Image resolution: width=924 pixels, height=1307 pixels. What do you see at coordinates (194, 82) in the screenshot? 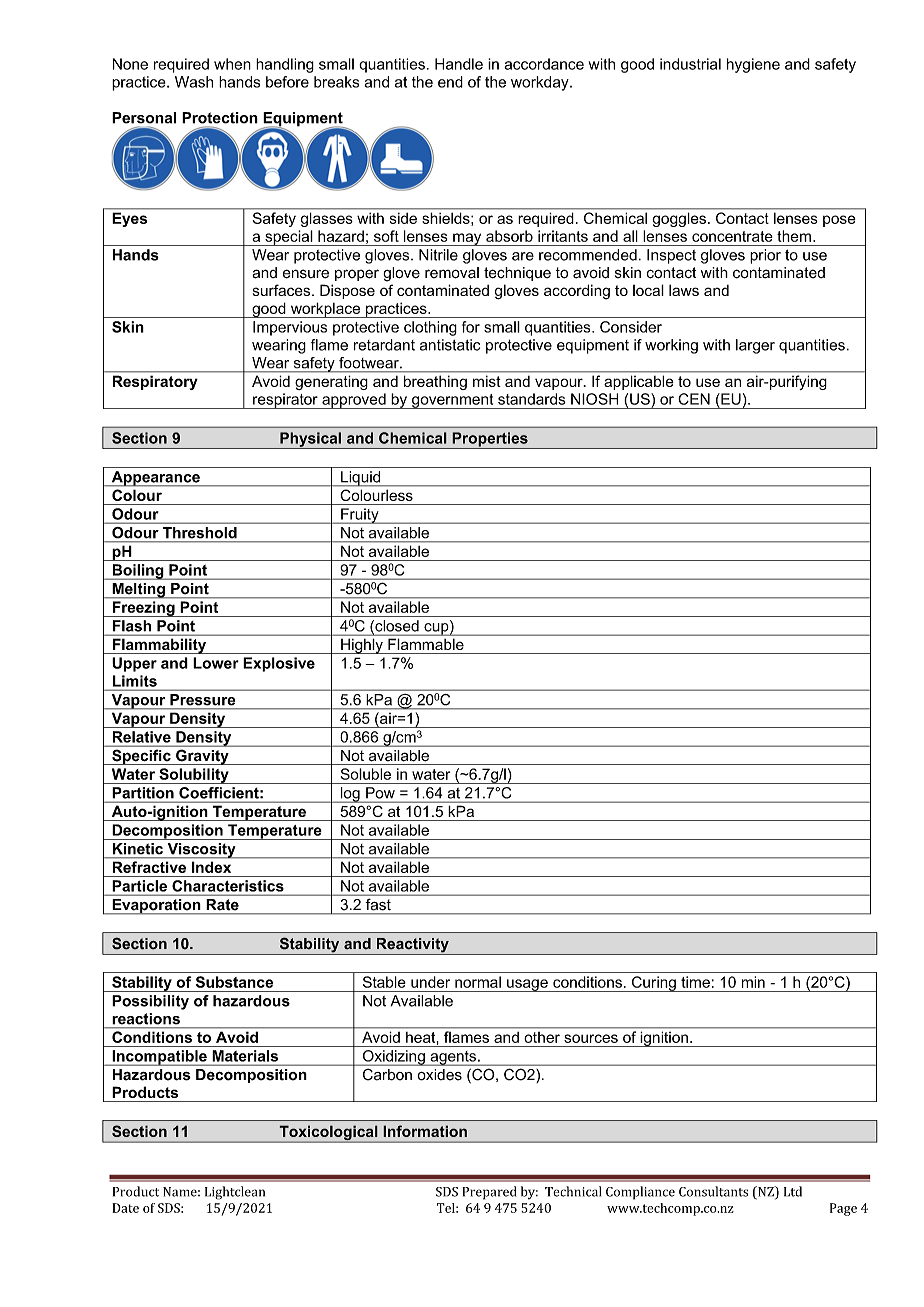
I see `Wash` at bounding box center [194, 82].
